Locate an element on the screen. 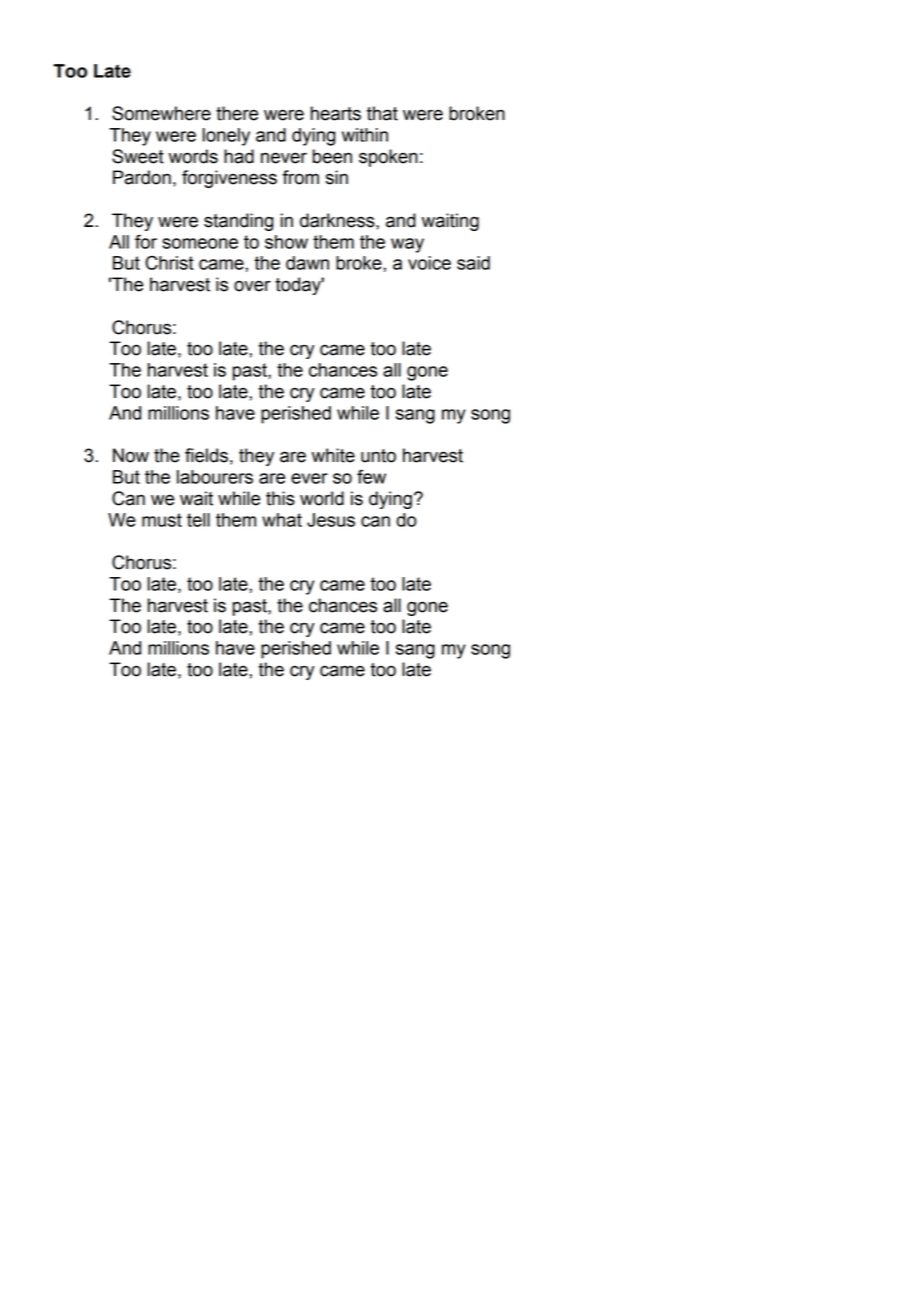  that is located at coordinates (382, 113).
